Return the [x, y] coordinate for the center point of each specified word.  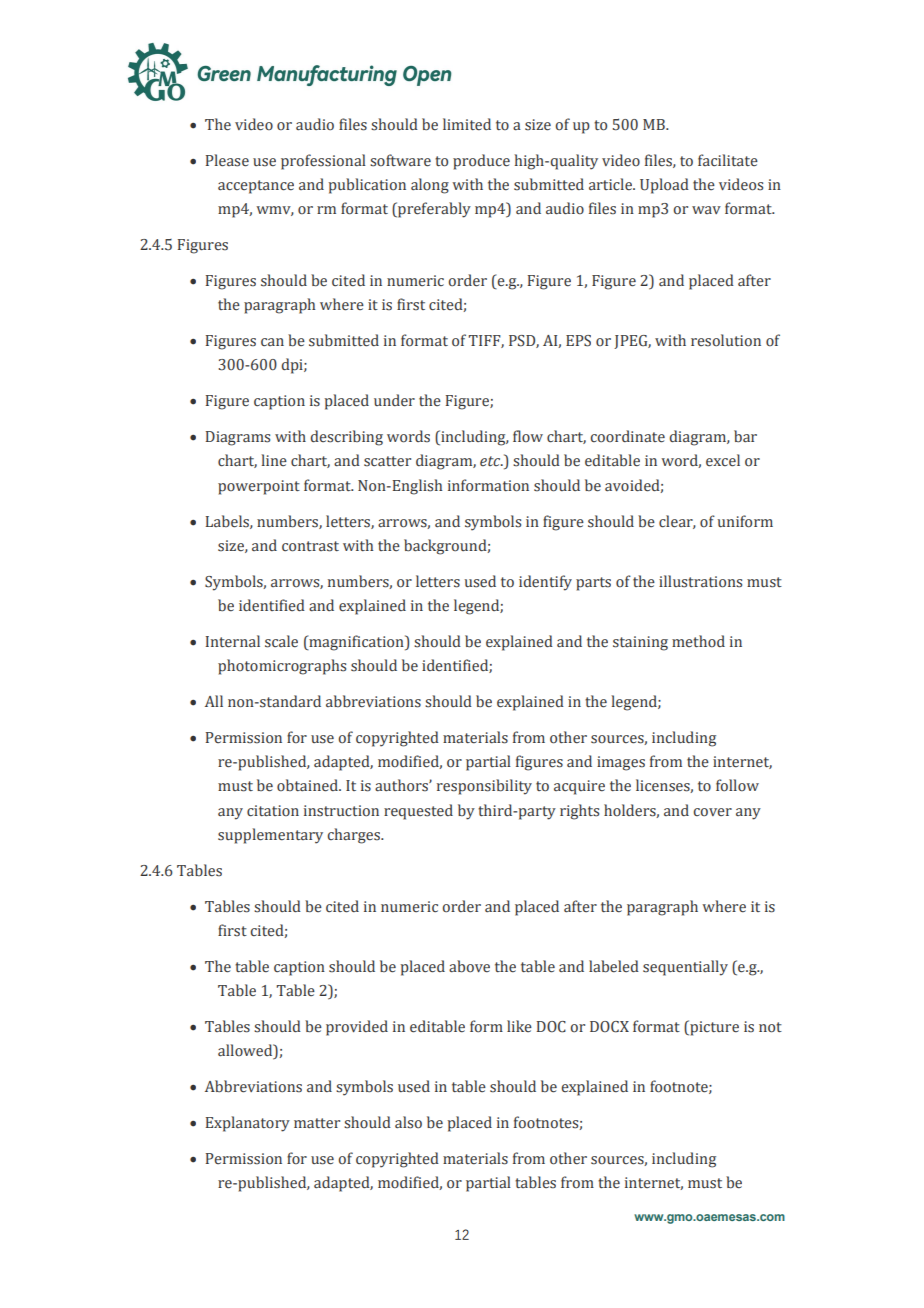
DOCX [609, 1027]
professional [323, 162]
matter [317, 1123]
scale [281, 641]
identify [545, 583]
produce [481, 162]
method [698, 641]
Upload [664, 186]
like [519, 1026]
